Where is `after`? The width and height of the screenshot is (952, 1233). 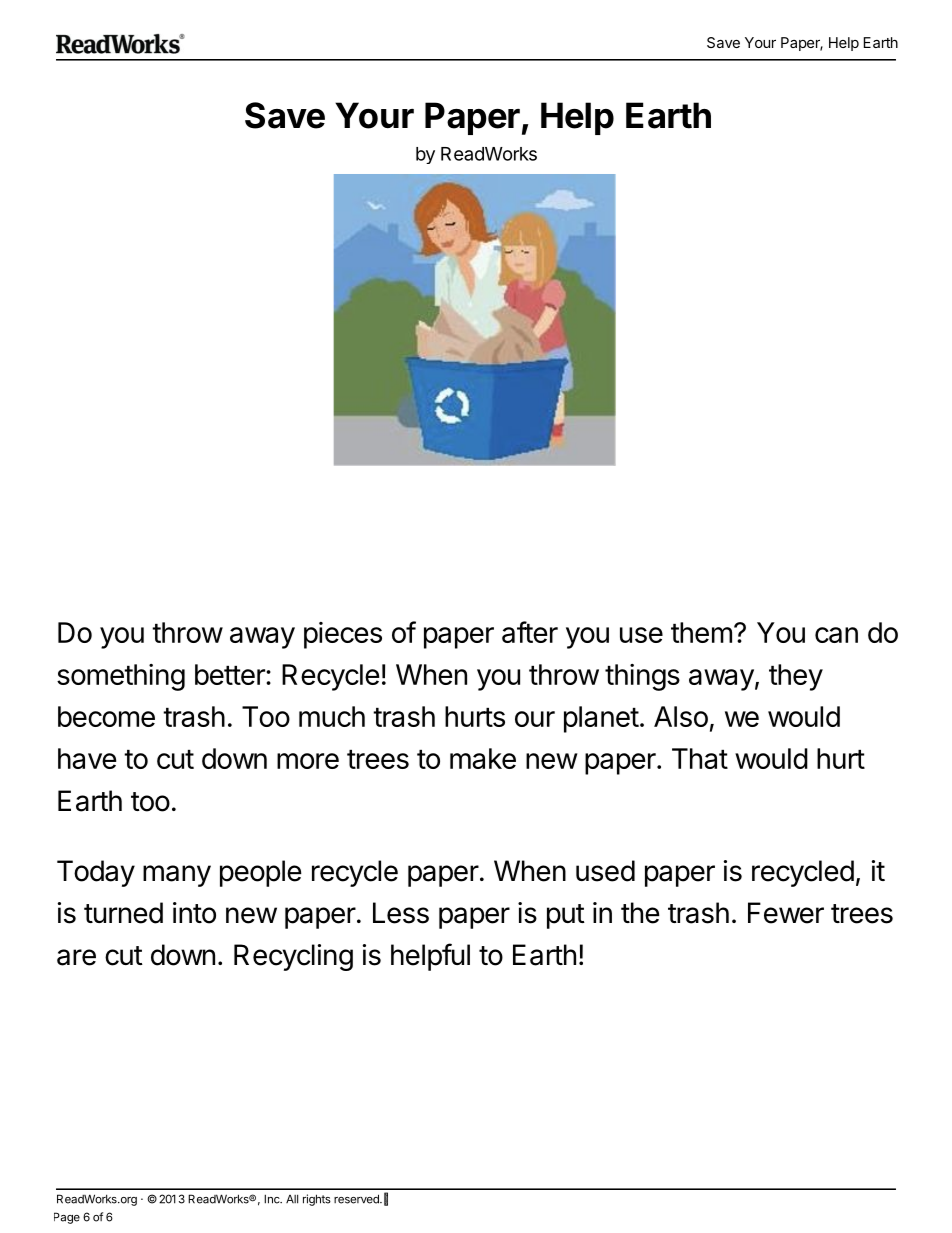
after is located at coordinates (530, 632).
